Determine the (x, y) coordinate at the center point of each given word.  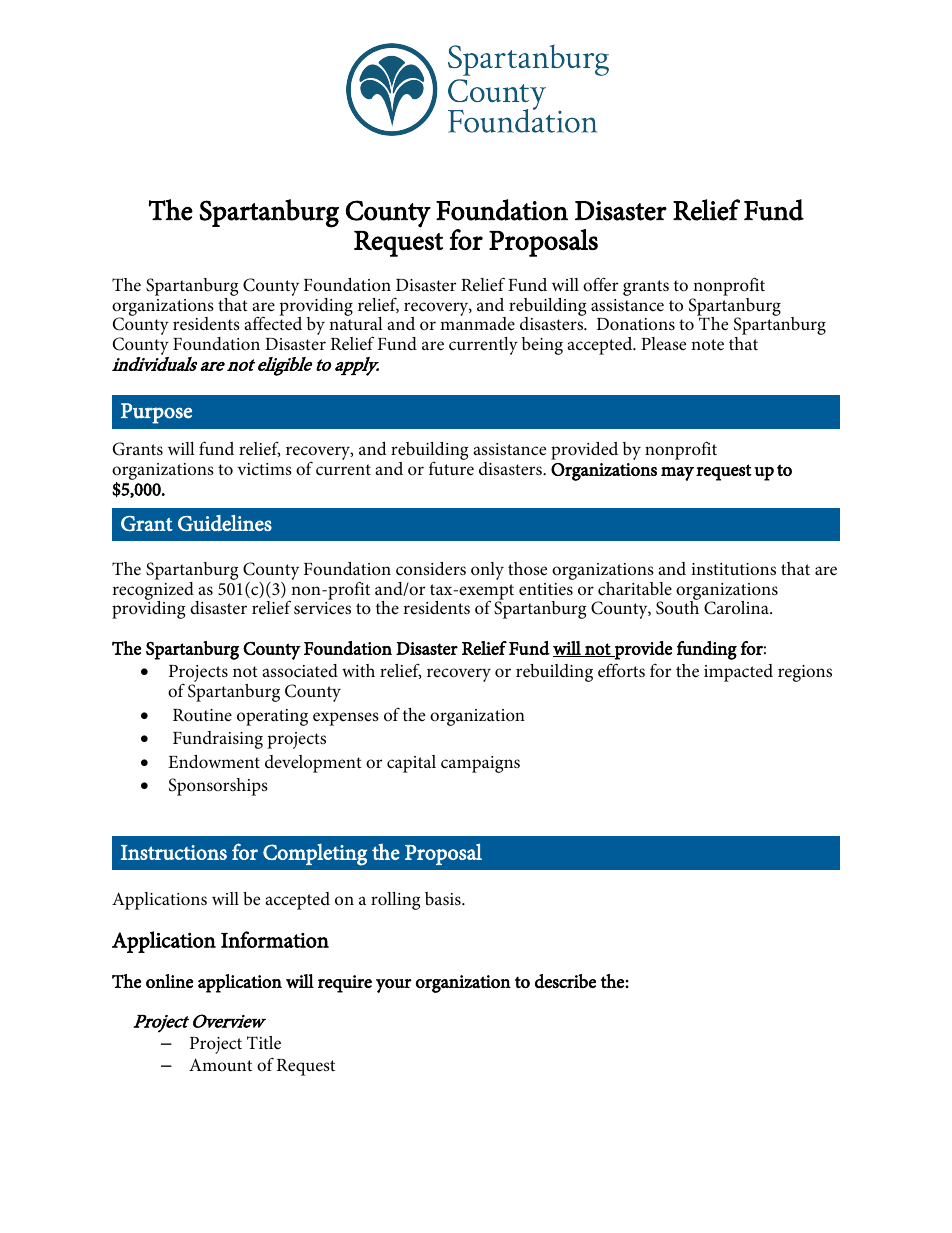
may (677, 474)
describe (565, 981)
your (394, 986)
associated (300, 671)
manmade (477, 323)
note (707, 345)
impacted (738, 673)
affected (273, 323)
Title (264, 1043)
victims (264, 469)
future (451, 469)
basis (444, 899)
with (358, 670)
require (345, 984)
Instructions (174, 852)
